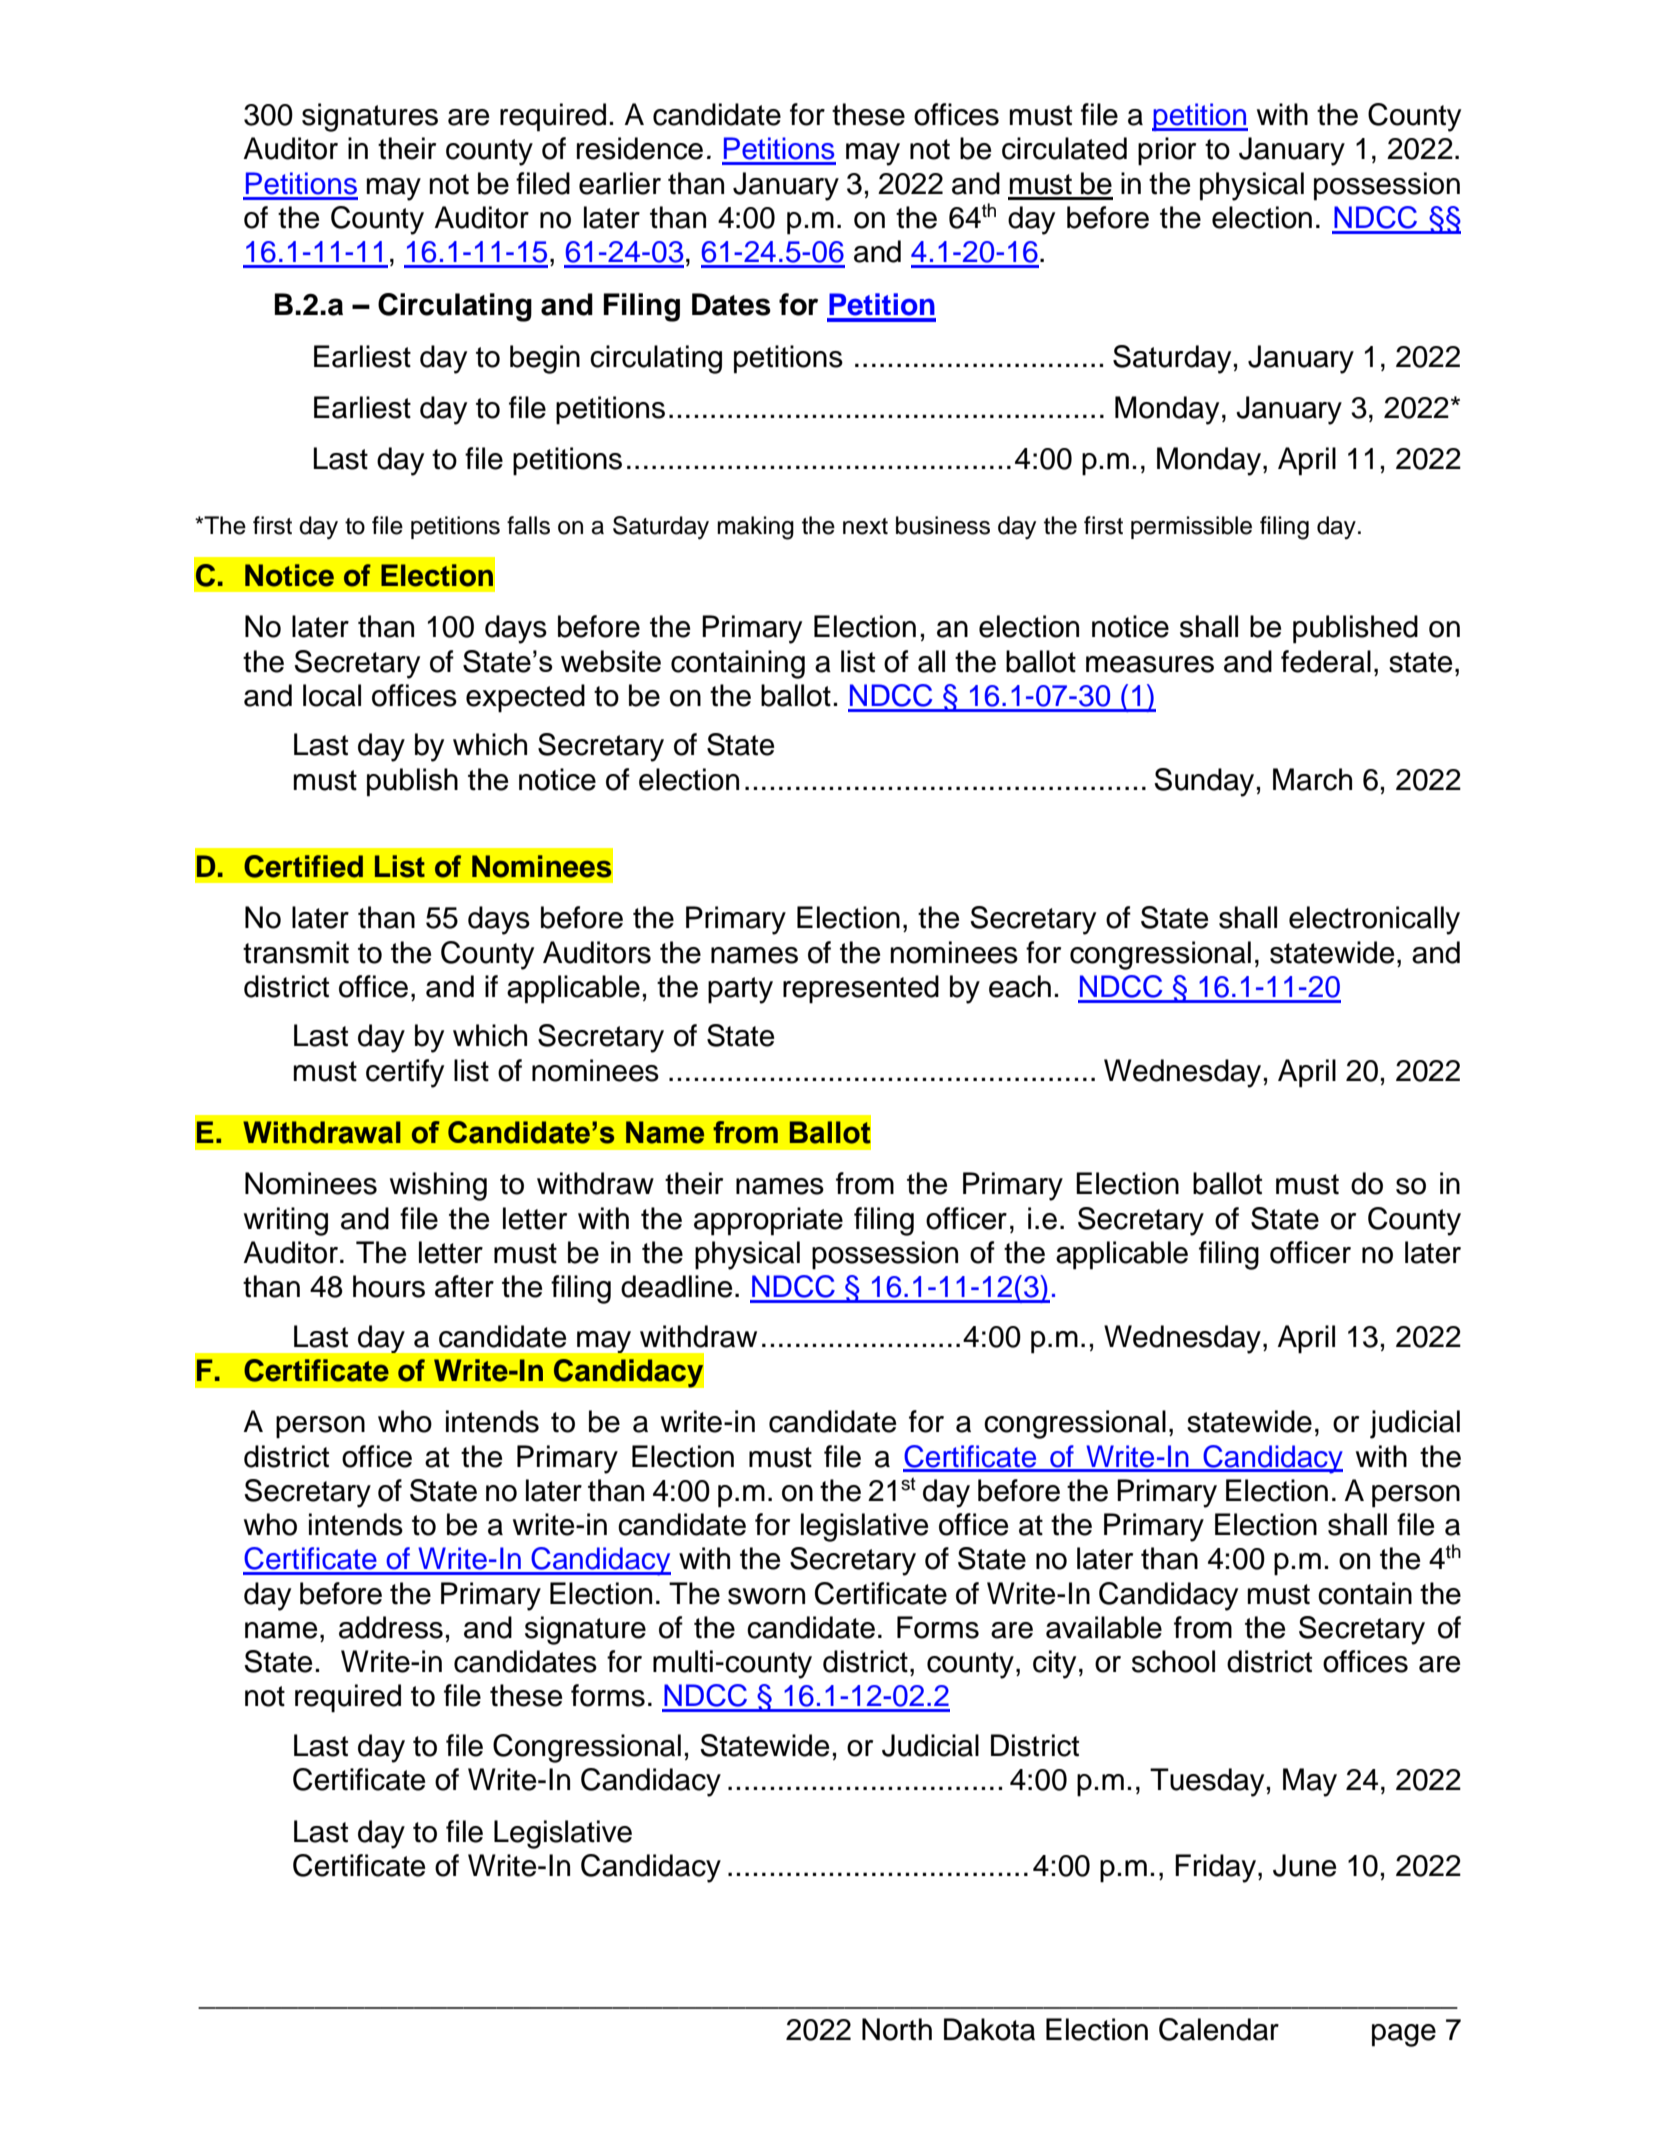 The height and width of the screenshot is (2143, 1656). I want to click on earlier, so click(620, 183).
